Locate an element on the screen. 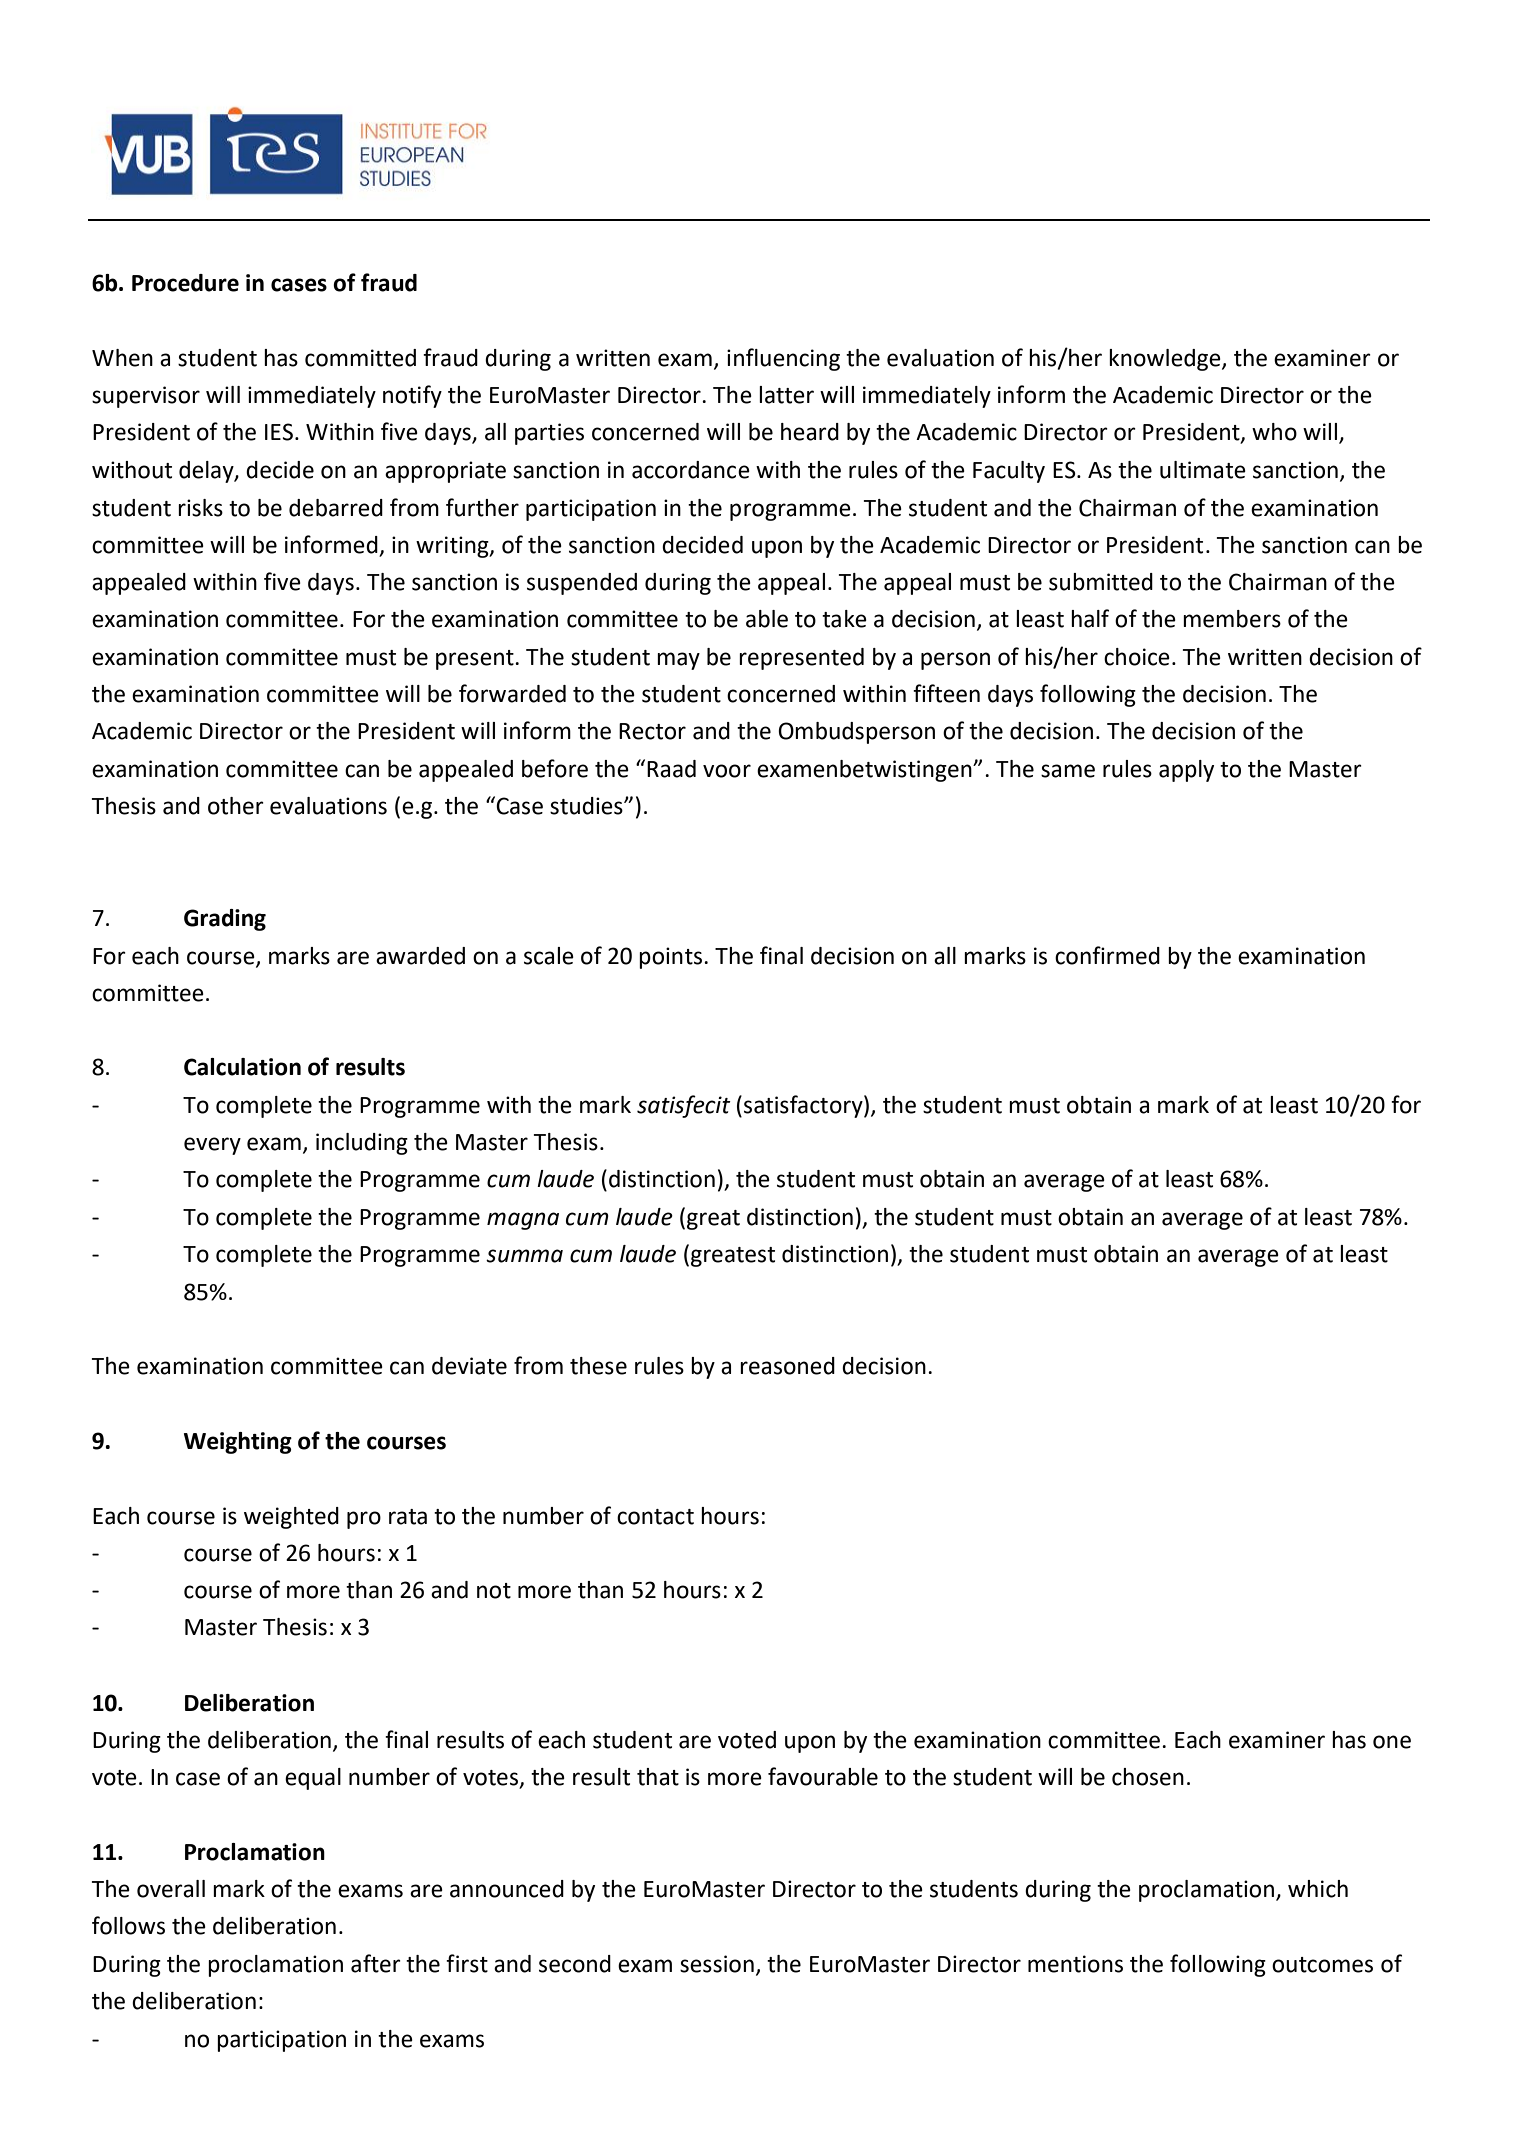 The height and width of the screenshot is (2146, 1517). voor is located at coordinates (727, 771).
